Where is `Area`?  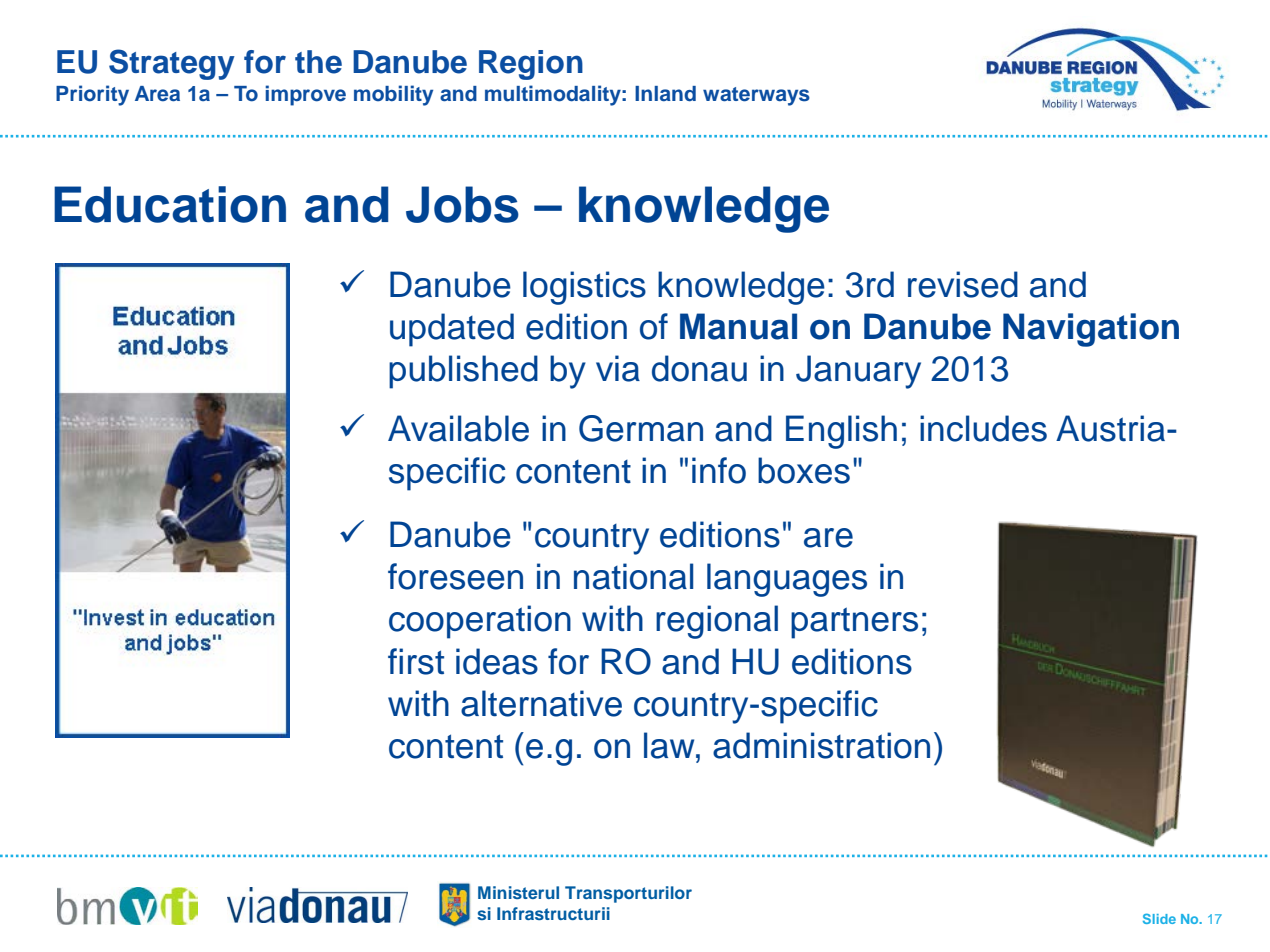 Area is located at coordinates (157, 94).
